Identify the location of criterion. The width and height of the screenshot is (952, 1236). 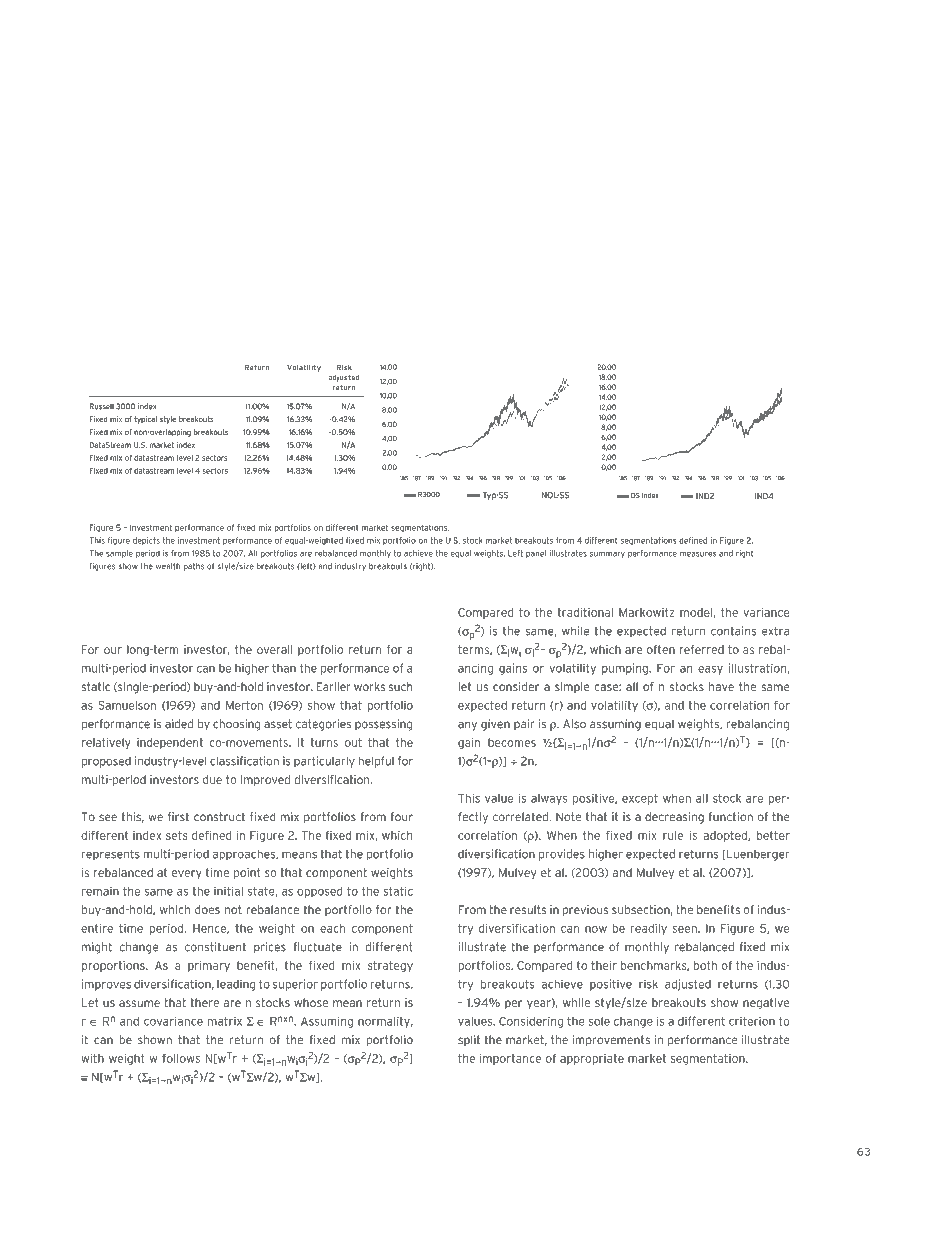
(752, 1021).
